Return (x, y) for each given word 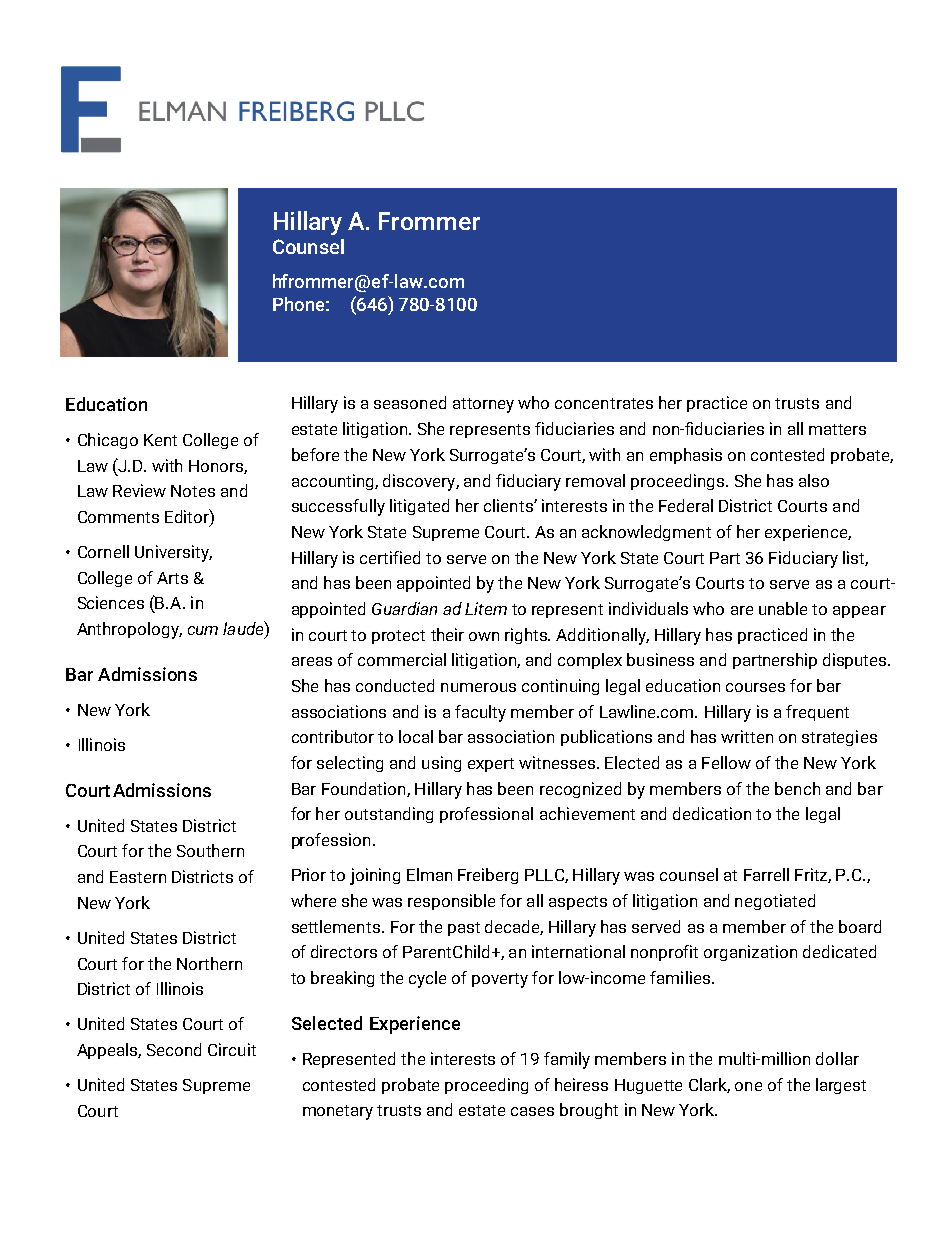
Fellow (726, 762)
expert (491, 765)
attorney (483, 405)
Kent (160, 440)
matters (837, 429)
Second (174, 1049)
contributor (333, 736)
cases (532, 1111)
